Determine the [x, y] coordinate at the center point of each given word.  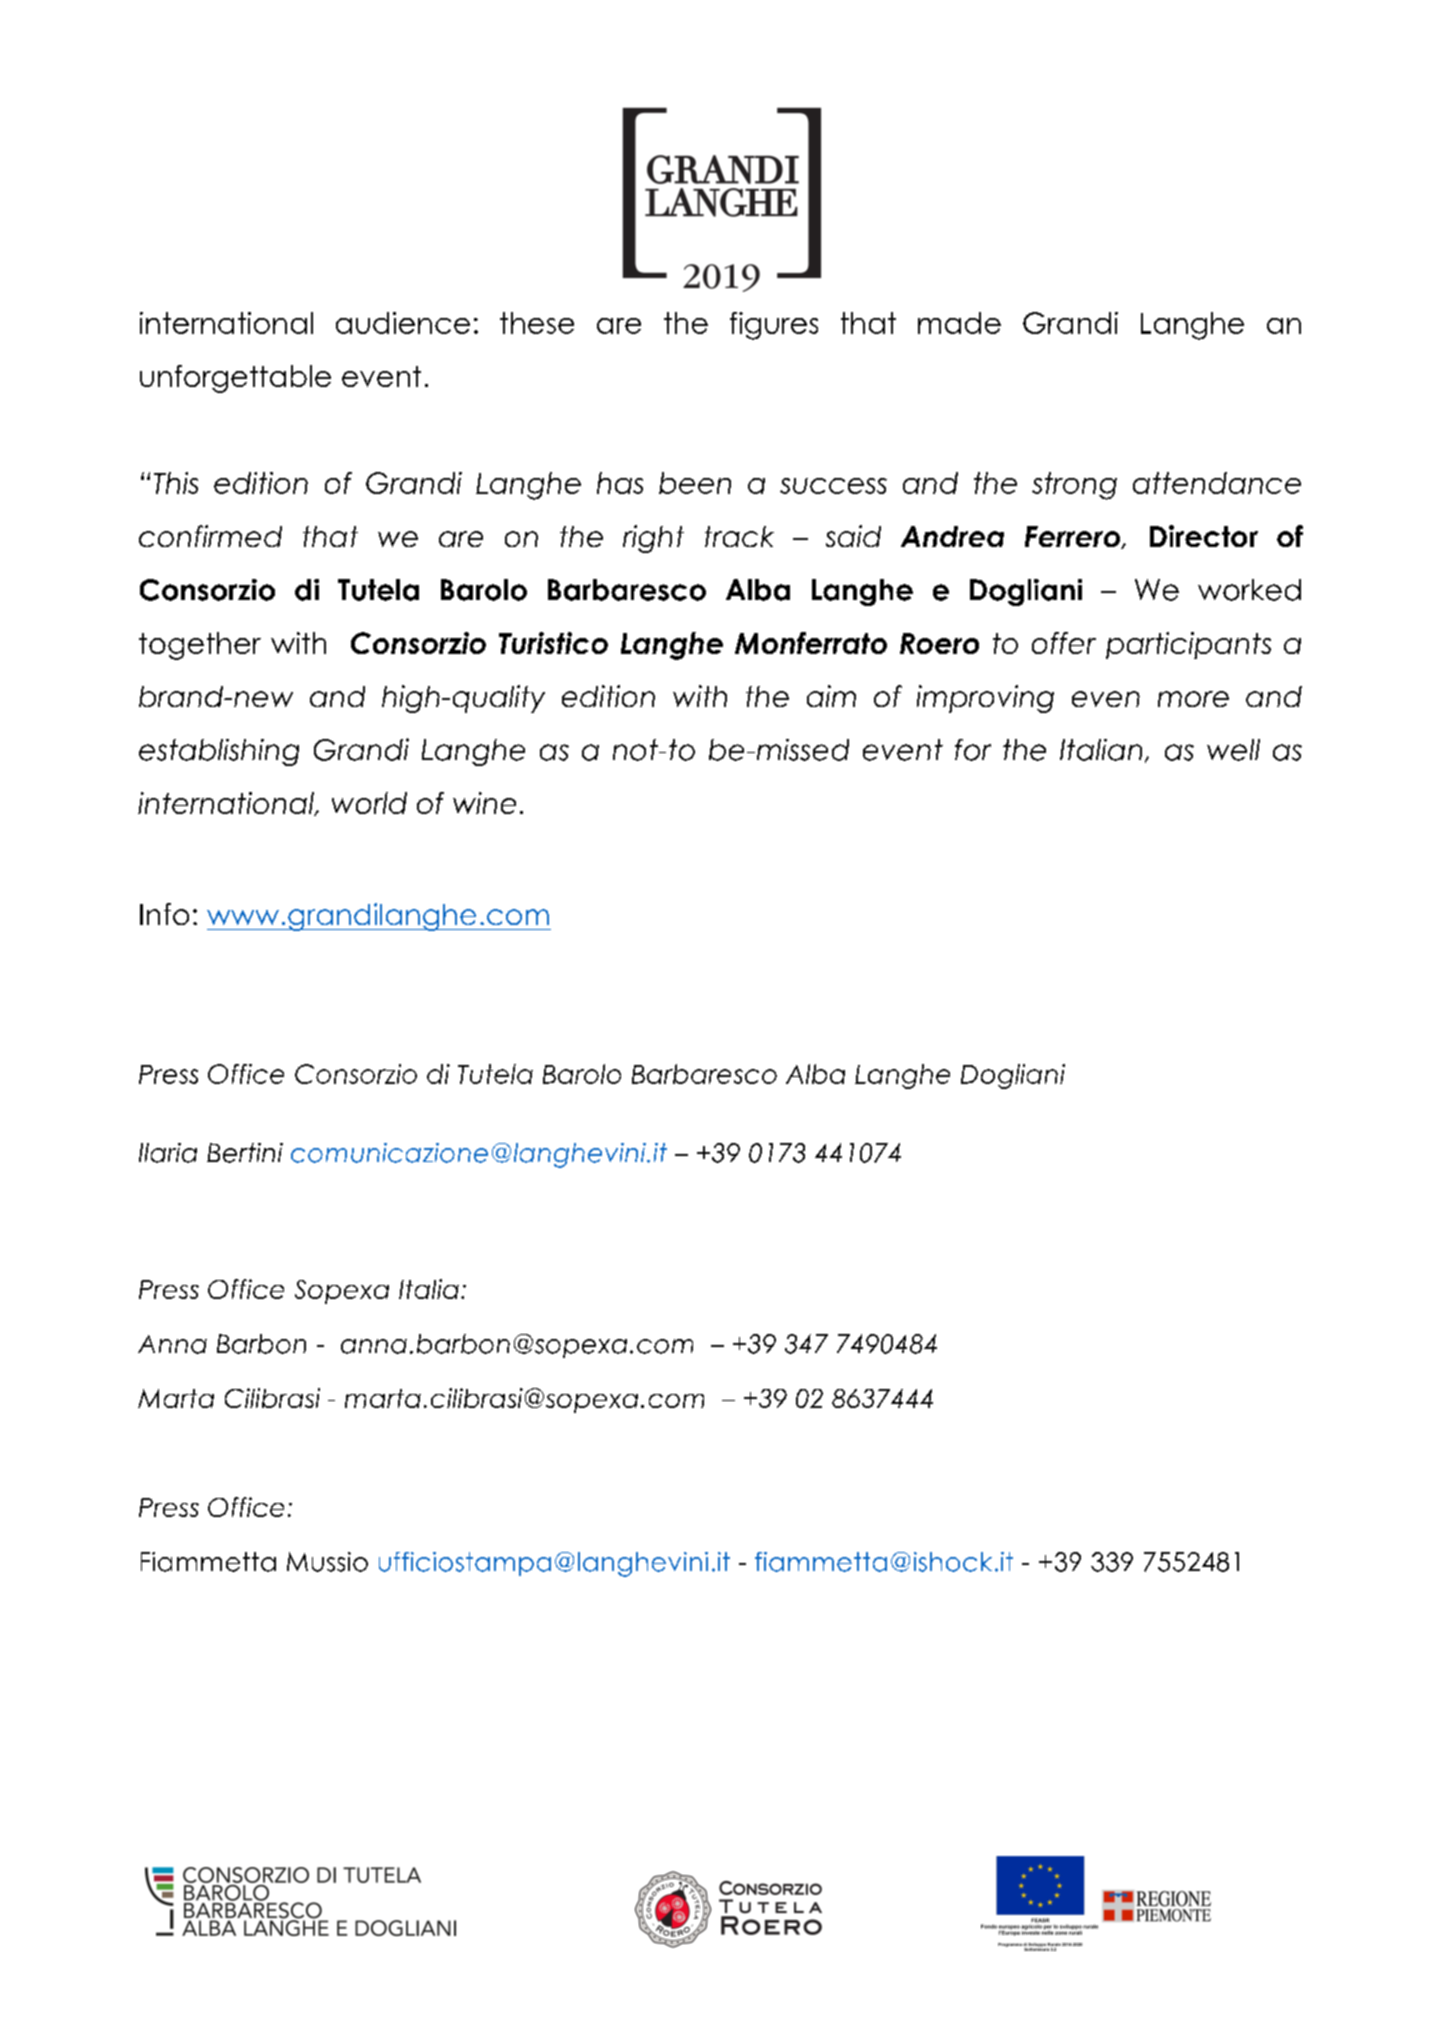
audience [403, 323]
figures [774, 326]
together [200, 646]
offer [1064, 643]
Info [164, 914]
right [653, 539]
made [959, 323]
